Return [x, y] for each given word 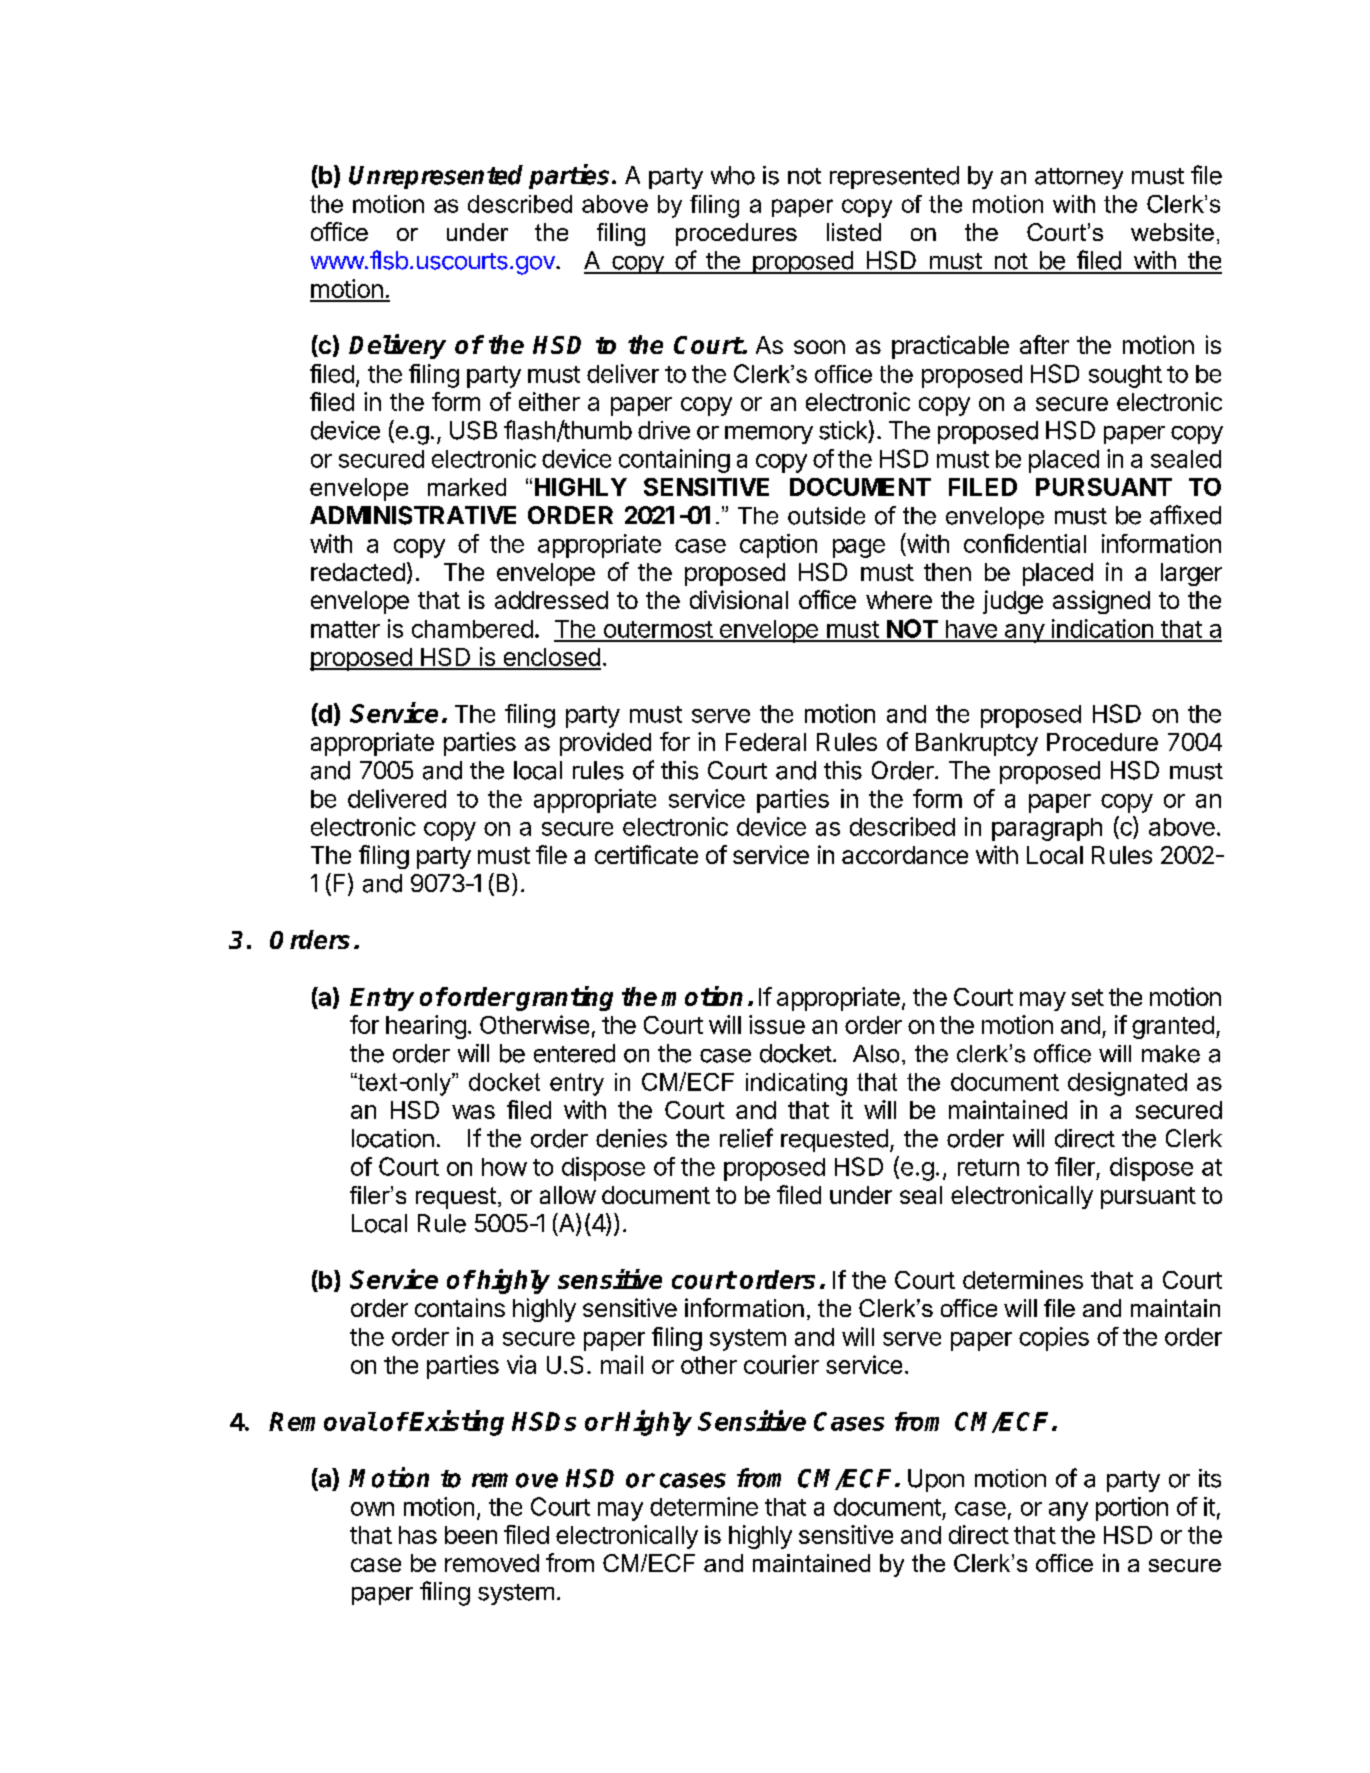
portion [1132, 1509]
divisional [739, 599]
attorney [1079, 178]
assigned [1101, 602]
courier [781, 1364]
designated [1127, 1084]
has [418, 1535]
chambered [472, 629]
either [549, 401]
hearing [426, 1027]
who [733, 175]
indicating [796, 1084]
